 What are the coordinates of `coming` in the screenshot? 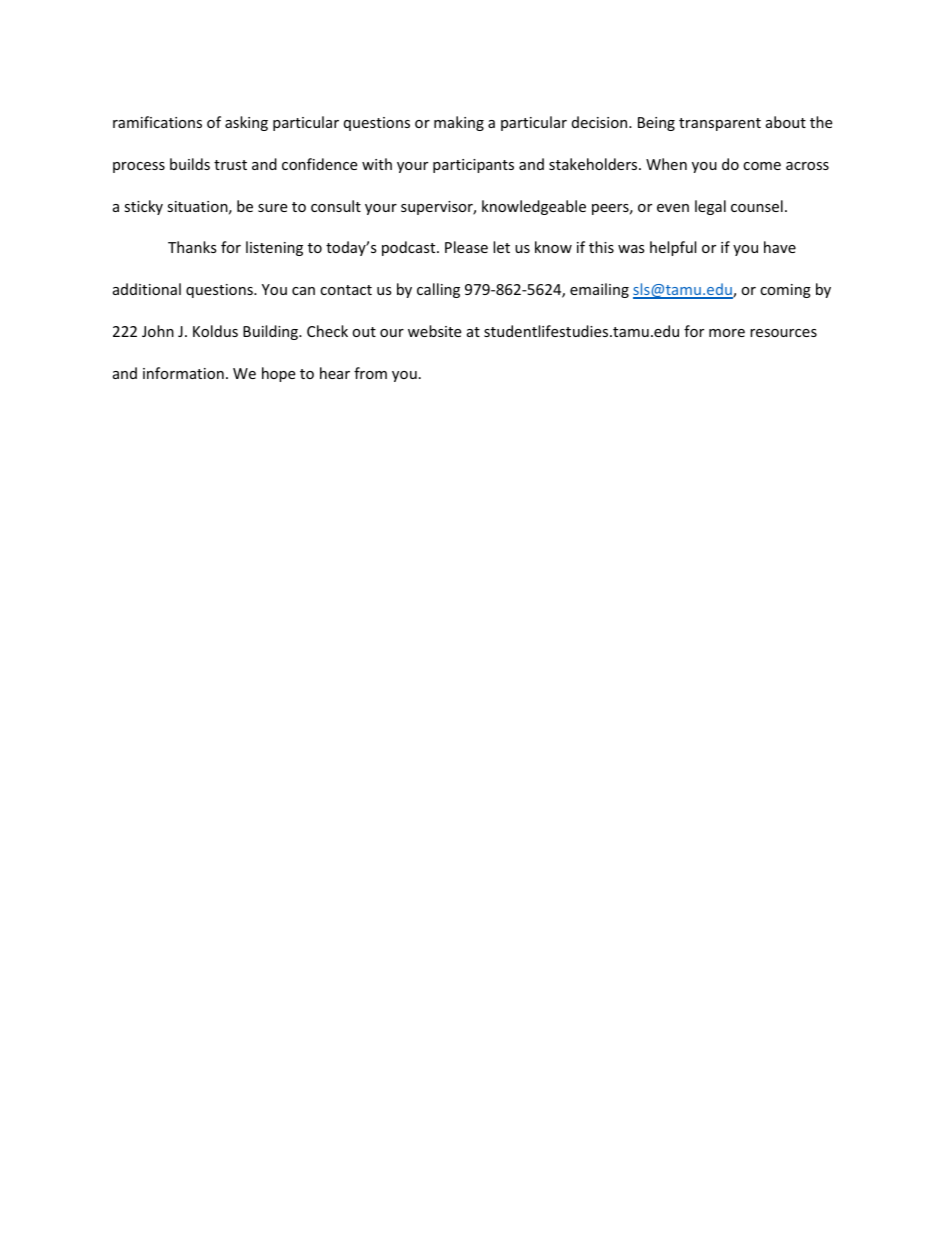 It's located at (785, 291).
